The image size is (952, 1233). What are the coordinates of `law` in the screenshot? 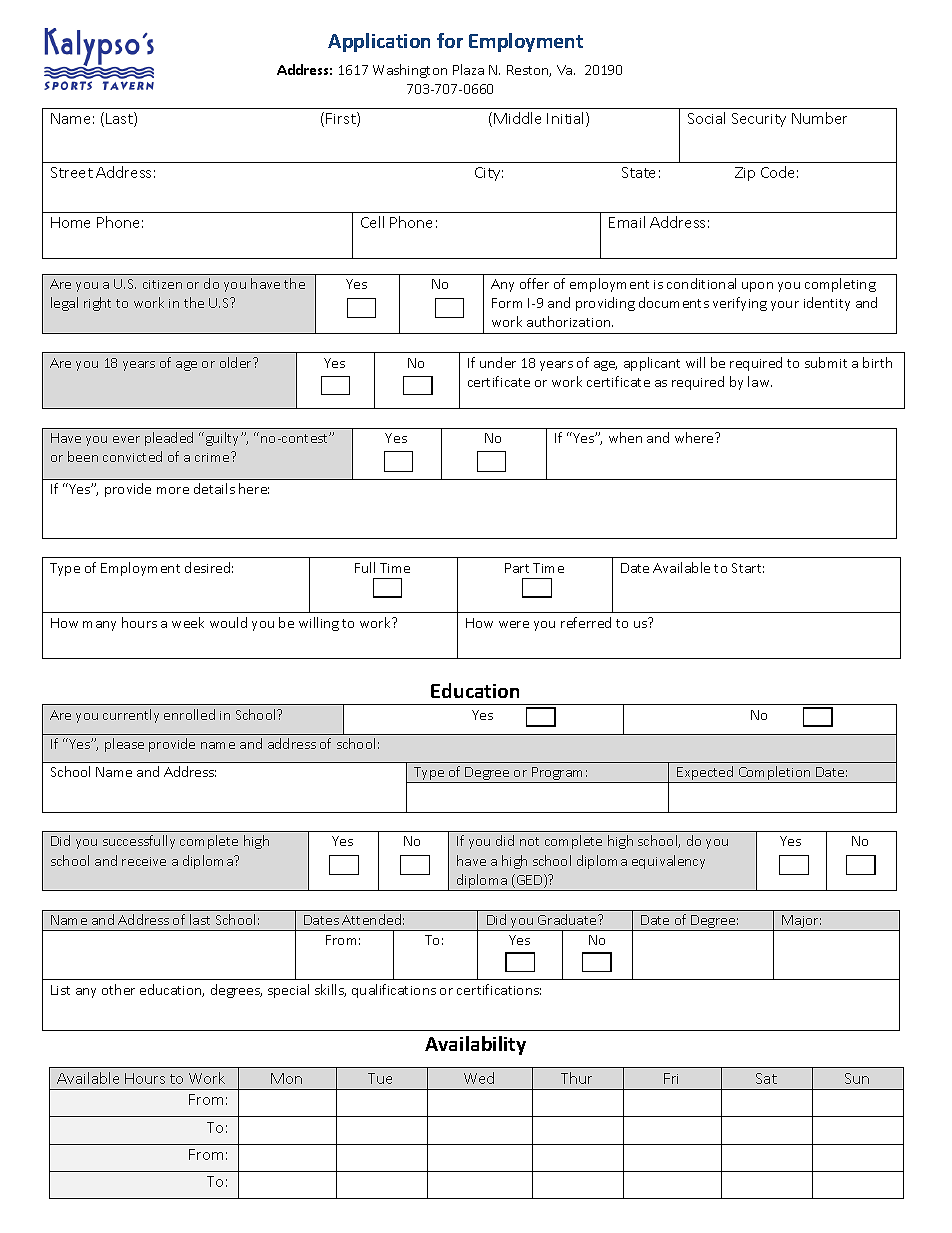 It's located at (760, 381).
